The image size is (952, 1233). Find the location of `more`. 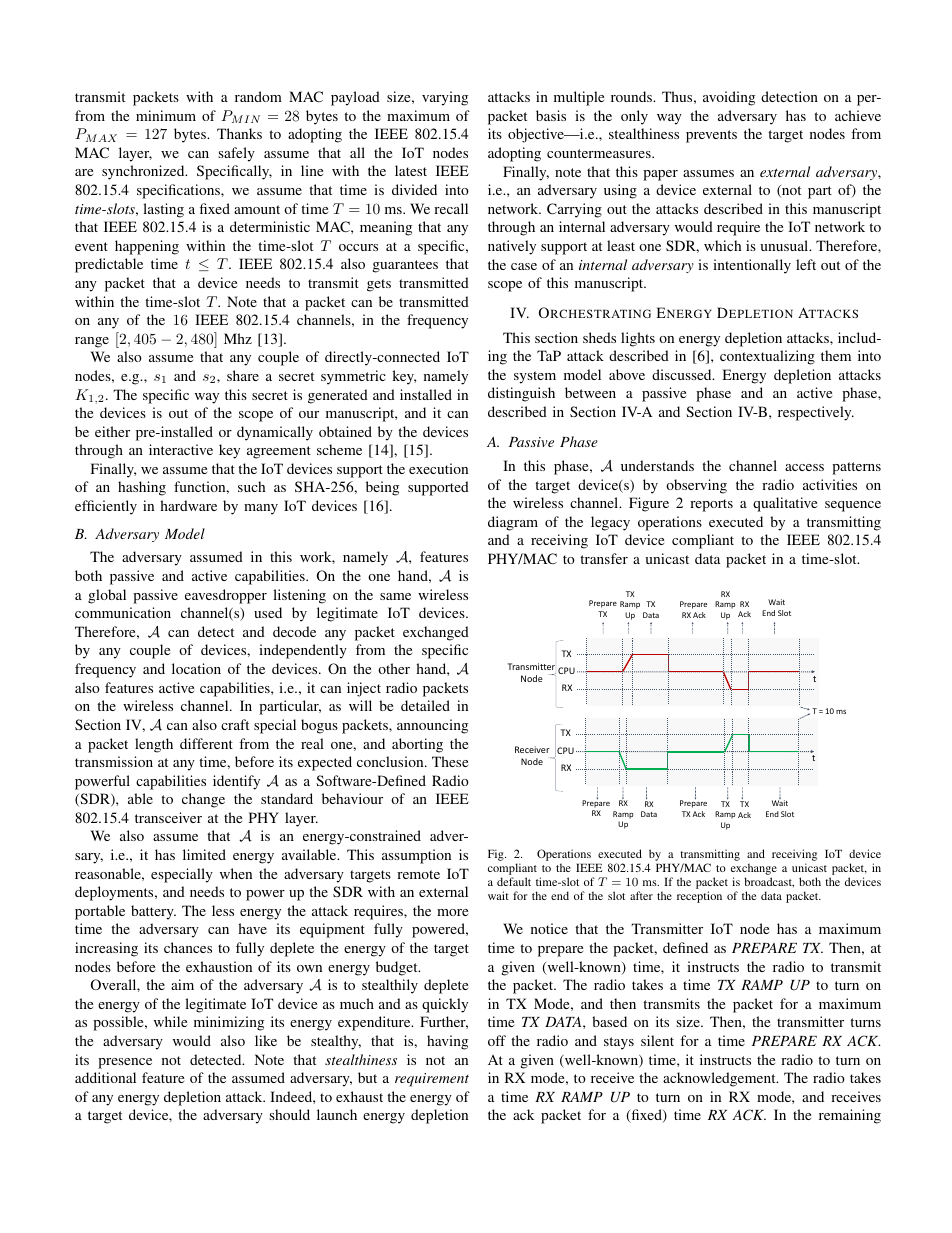

more is located at coordinates (452, 912).
